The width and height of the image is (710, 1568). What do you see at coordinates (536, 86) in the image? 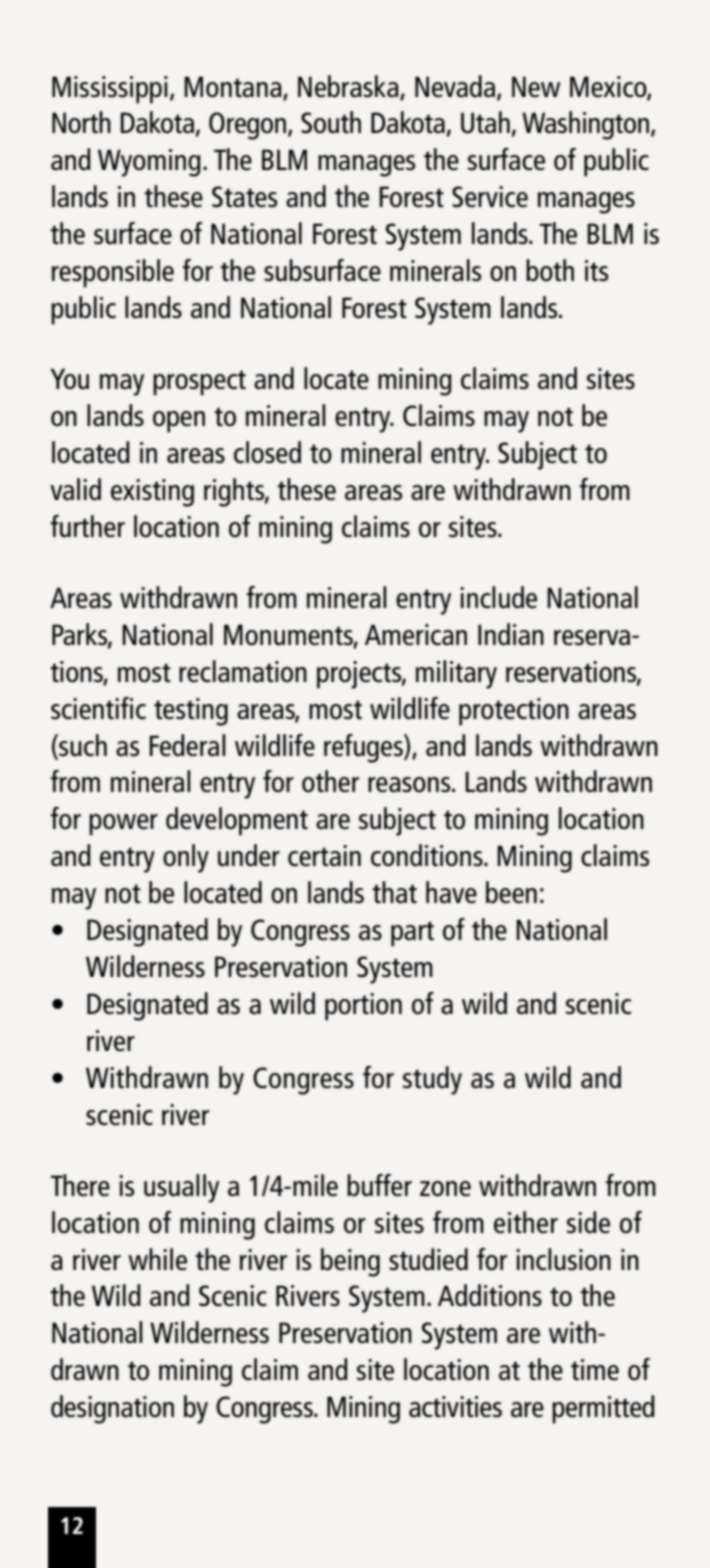
I see `New` at bounding box center [536, 86].
